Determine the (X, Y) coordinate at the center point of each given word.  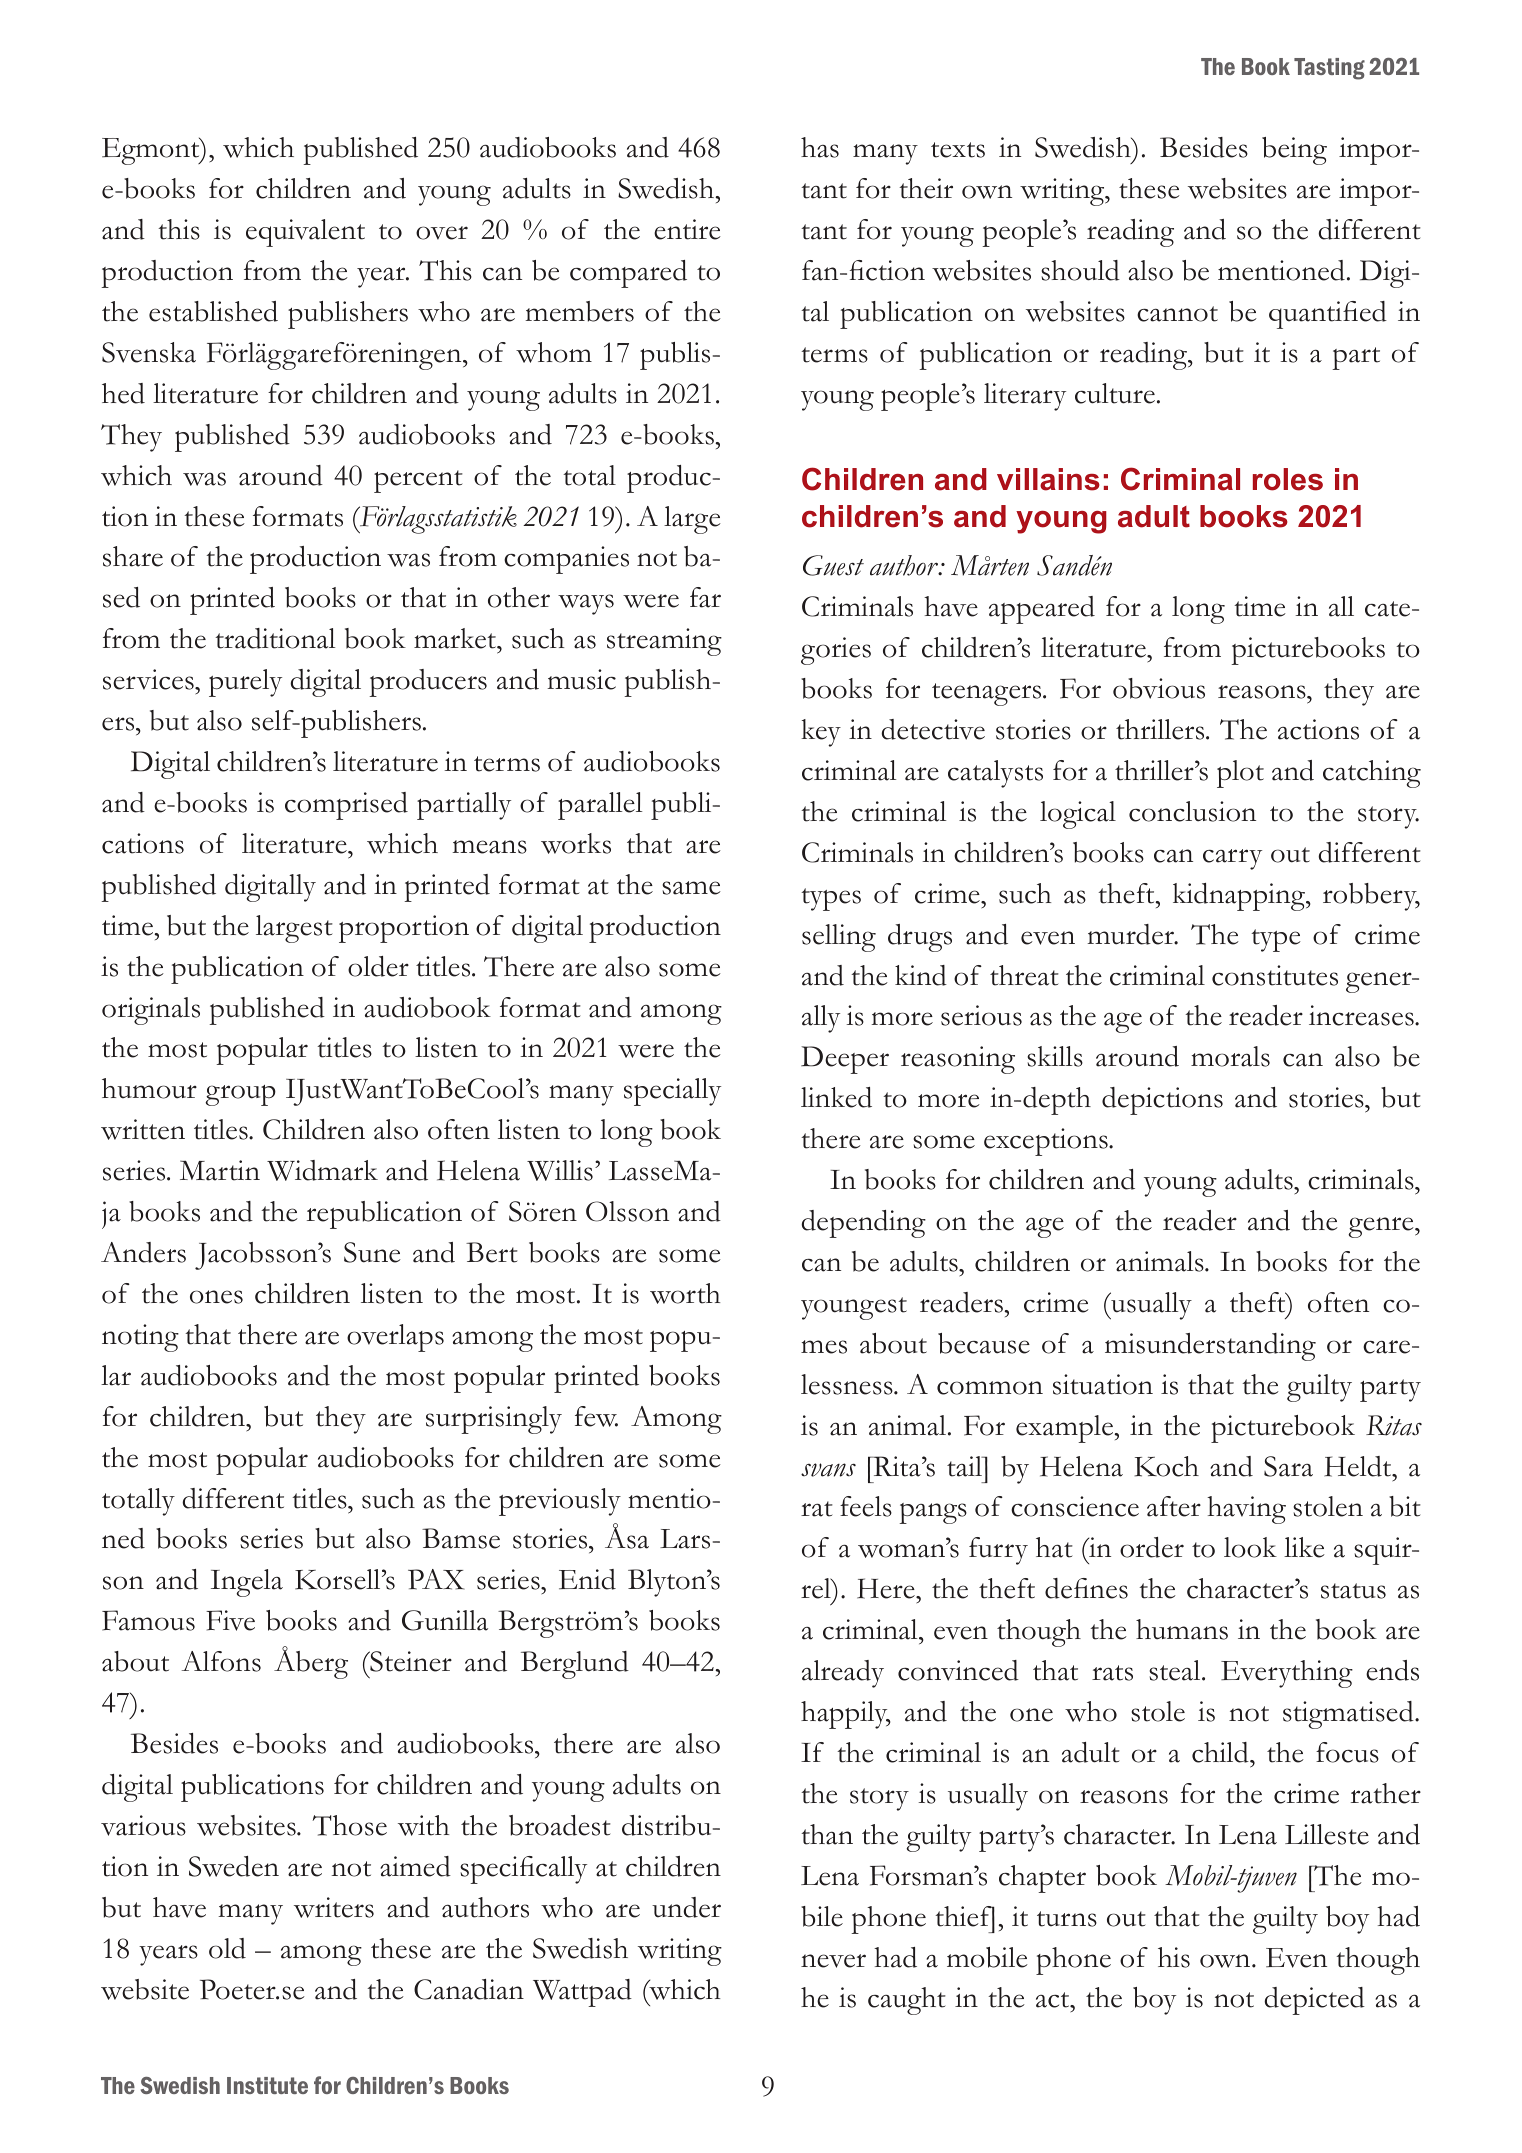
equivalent (305, 233)
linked (836, 1097)
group (240, 1095)
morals (1230, 1056)
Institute (267, 2085)
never (833, 1961)
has (820, 147)
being (1294, 151)
